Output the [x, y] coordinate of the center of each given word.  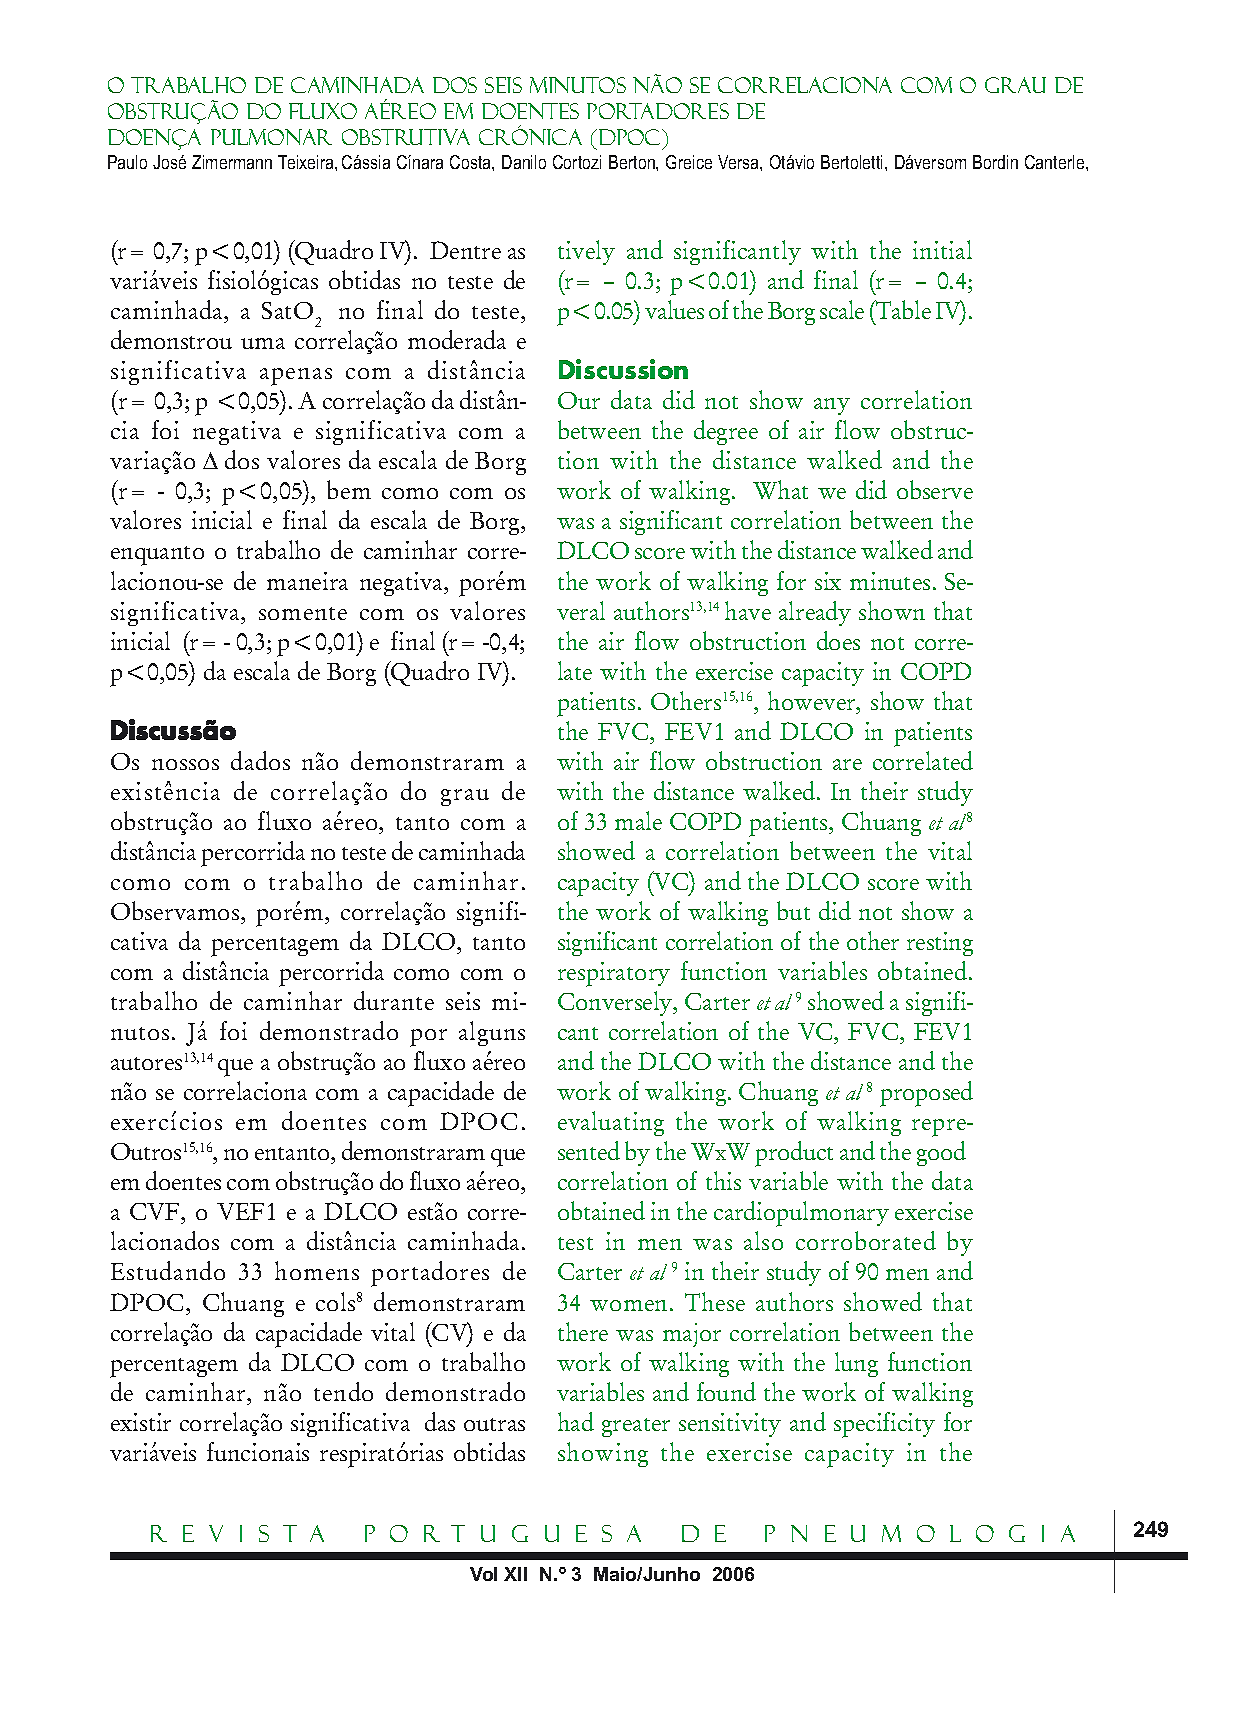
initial [942, 249]
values [674, 309]
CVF [154, 1211]
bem [349, 489]
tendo [343, 1391]
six [828, 581]
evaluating [611, 1123]
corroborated [866, 1240]
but [793, 910]
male [638, 820]
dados [260, 760]
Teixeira [307, 162]
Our [579, 400]
